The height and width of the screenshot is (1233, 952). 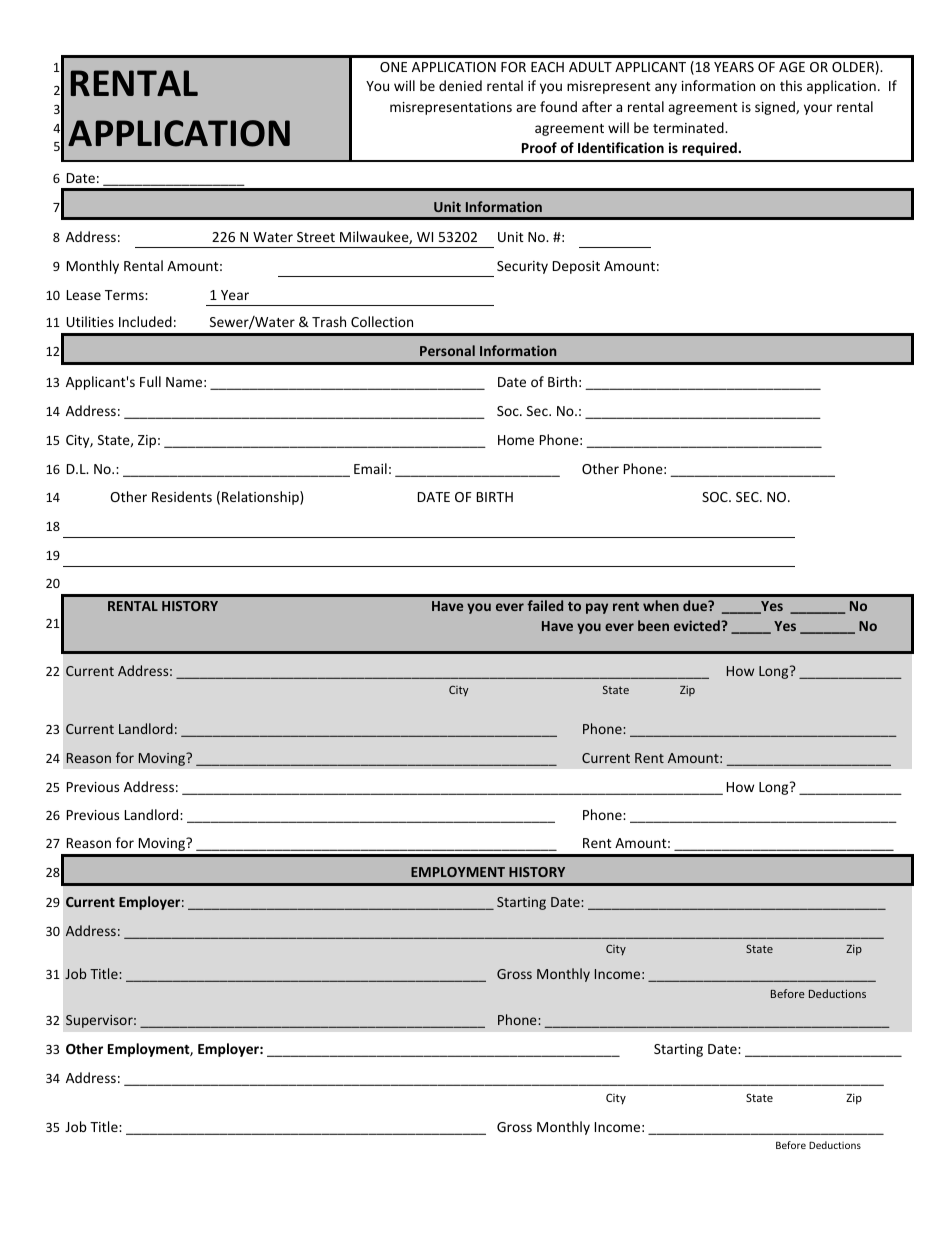 What do you see at coordinates (545, 605) in the screenshot?
I see `failed` at bounding box center [545, 605].
